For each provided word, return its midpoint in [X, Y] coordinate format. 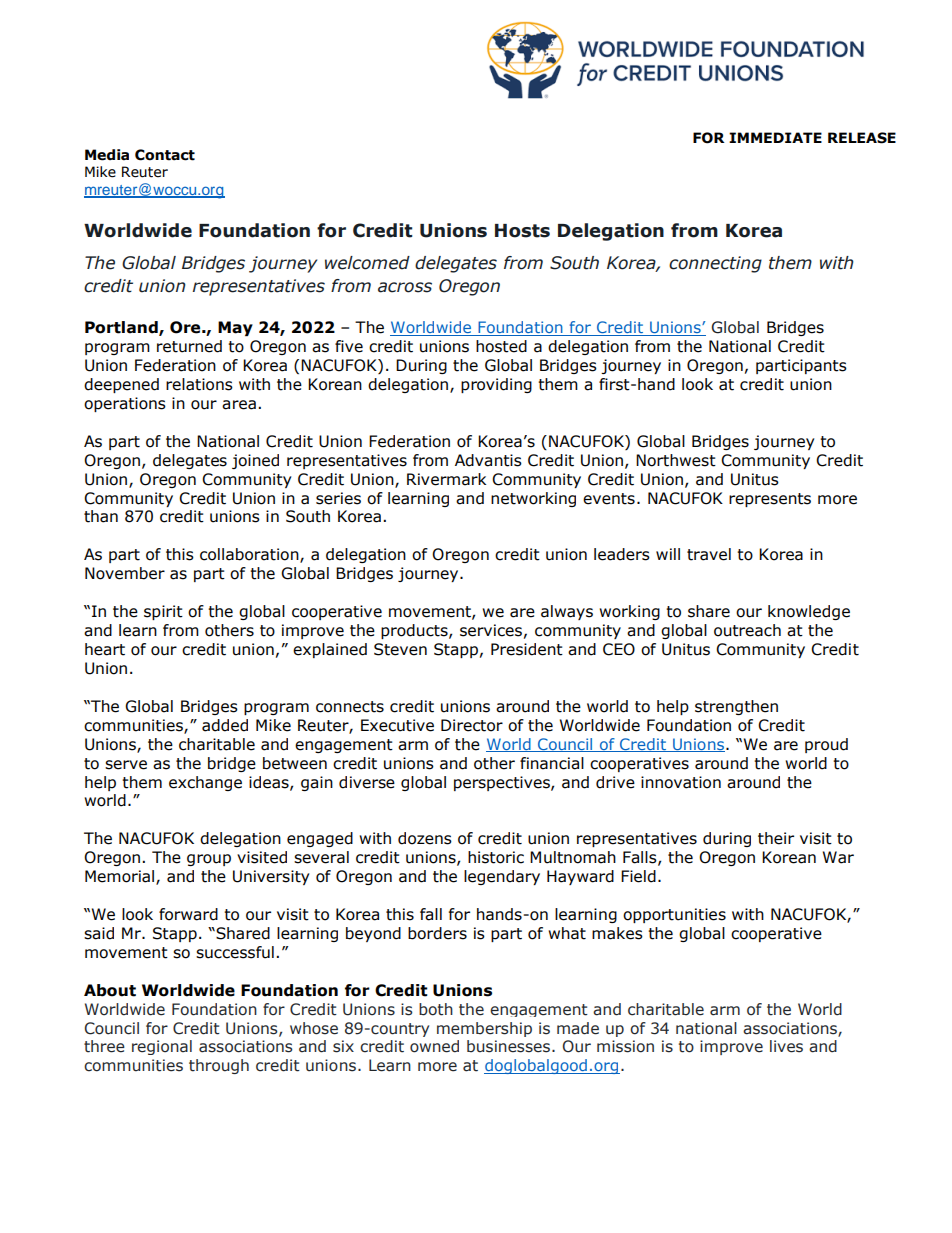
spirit [163, 612]
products [415, 631]
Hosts [522, 231]
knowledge [809, 612]
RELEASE [862, 138]
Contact [165, 155]
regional [162, 1047]
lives [786, 1046]
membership [484, 1029]
